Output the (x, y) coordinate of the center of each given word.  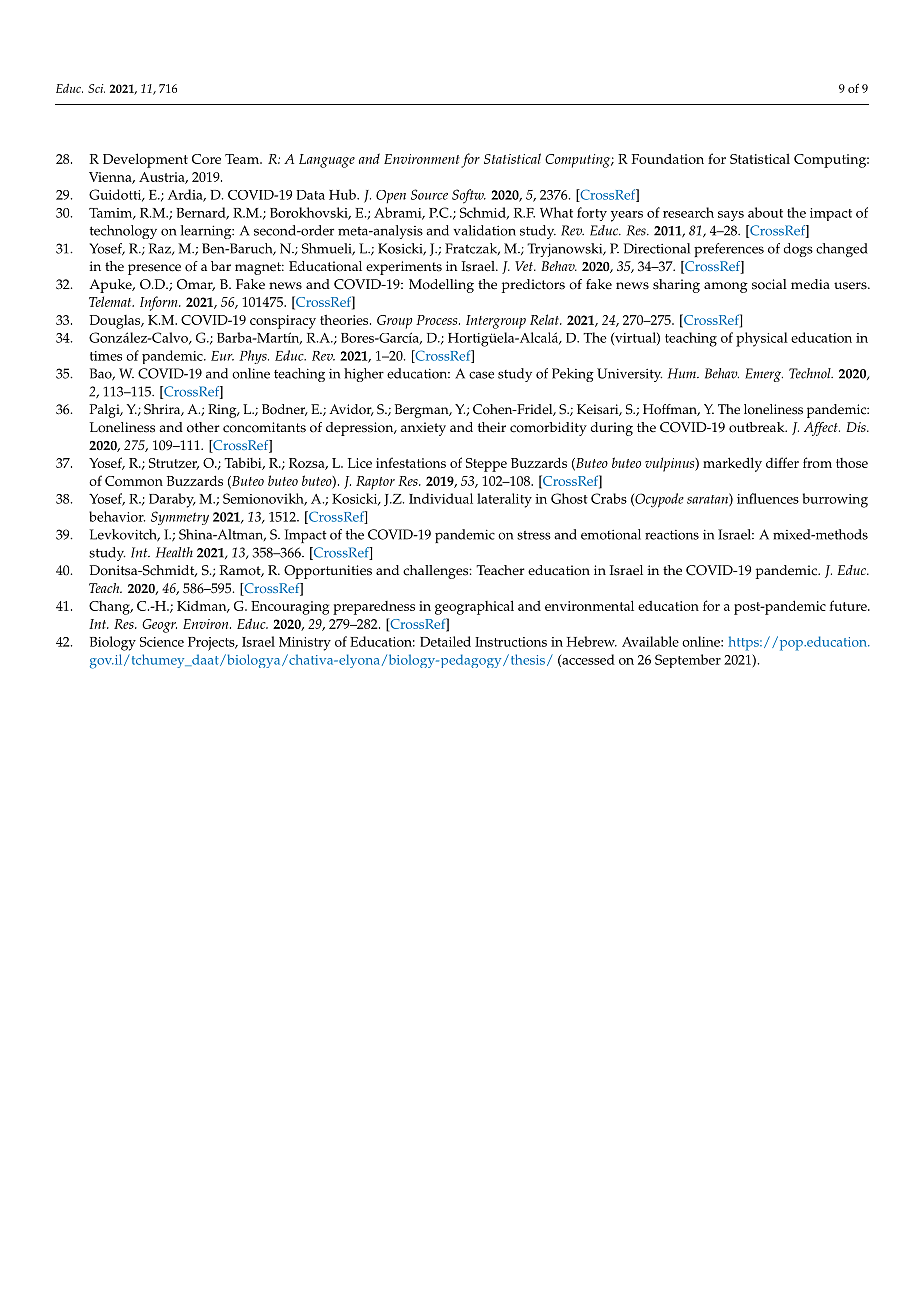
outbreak (758, 427)
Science (162, 642)
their (492, 427)
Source (429, 194)
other (203, 427)
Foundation (668, 158)
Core (206, 159)
